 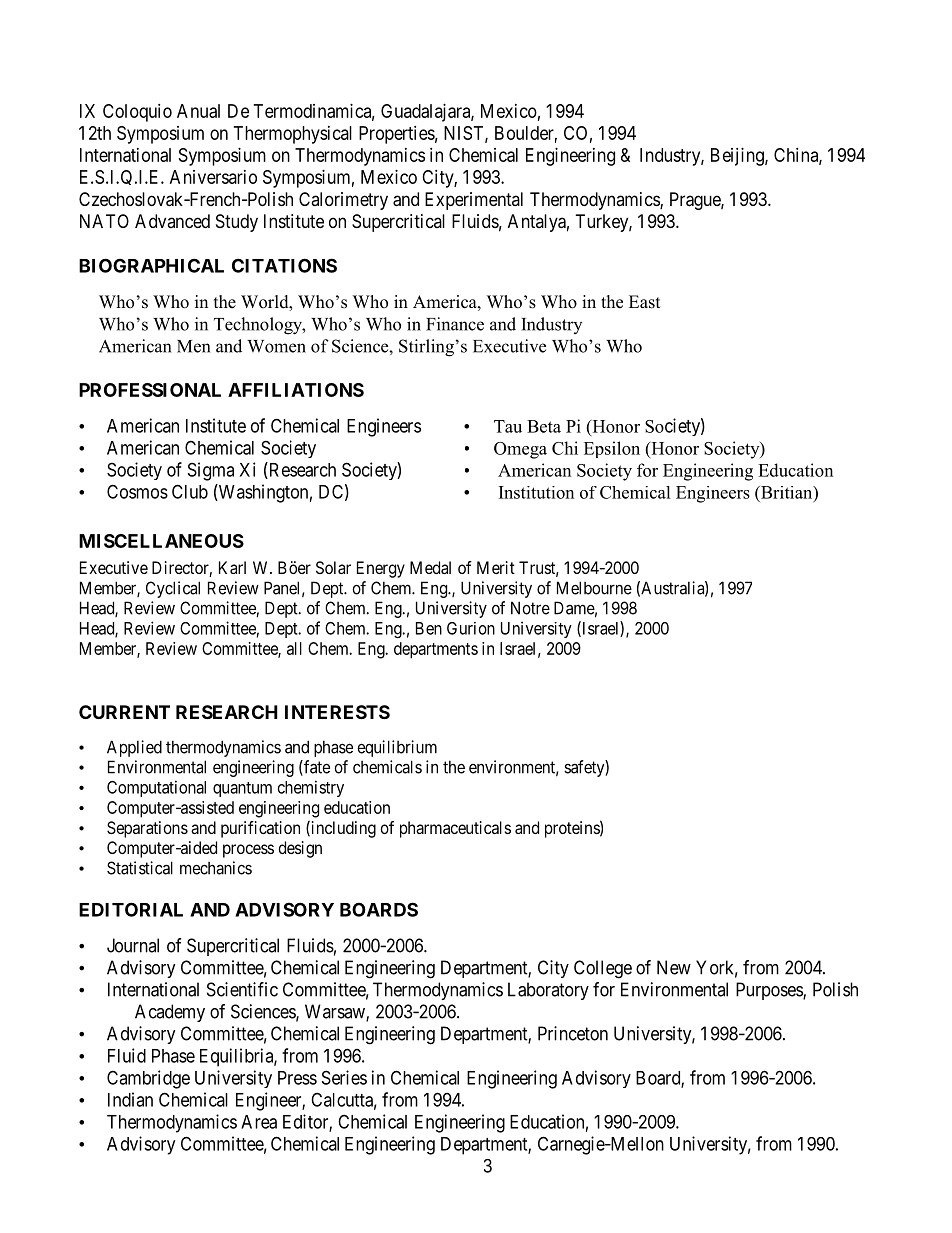 I want to click on Series, so click(x=344, y=1077).
